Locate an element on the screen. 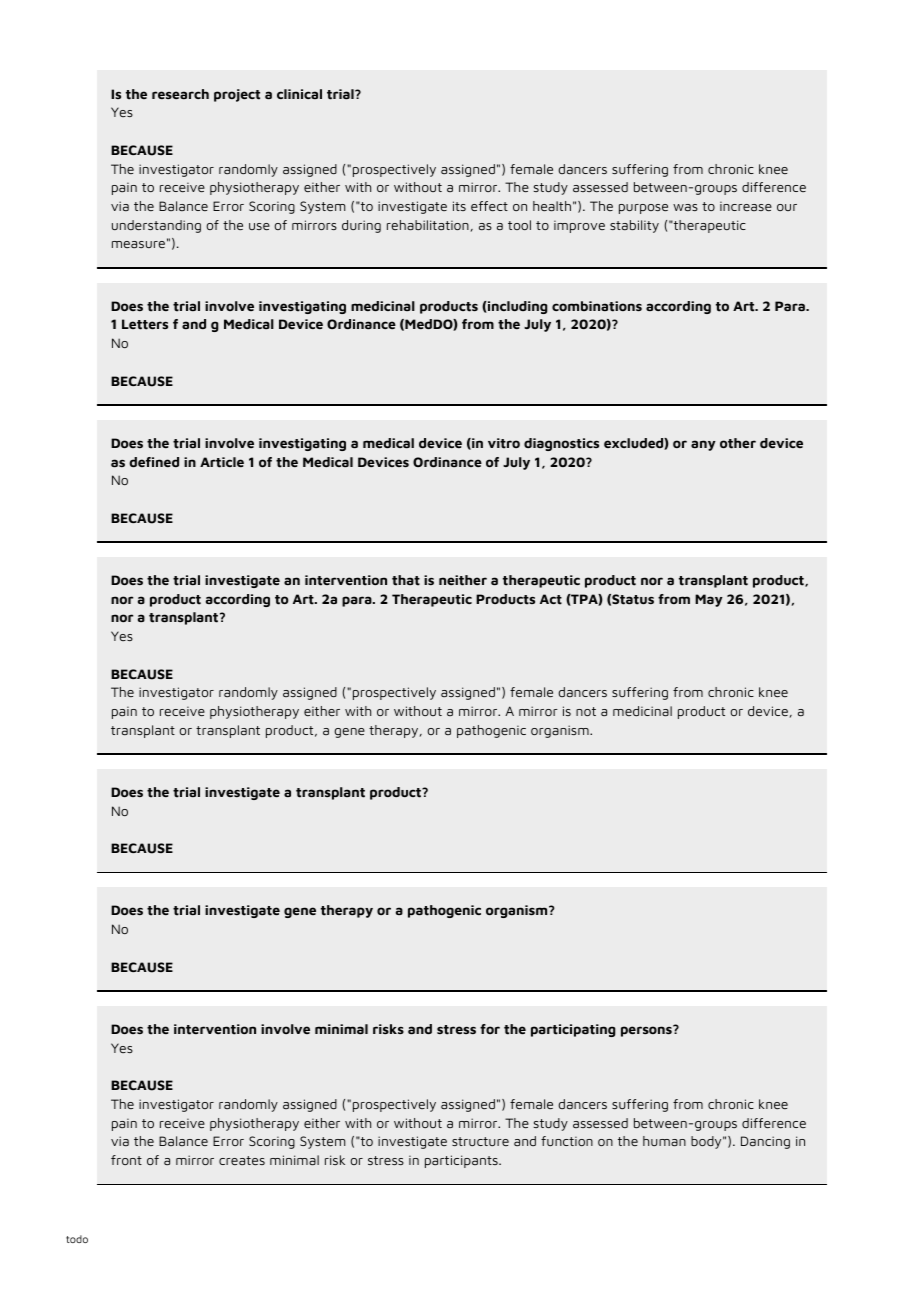 The image size is (924, 1308). front is located at coordinates (126, 1160).
